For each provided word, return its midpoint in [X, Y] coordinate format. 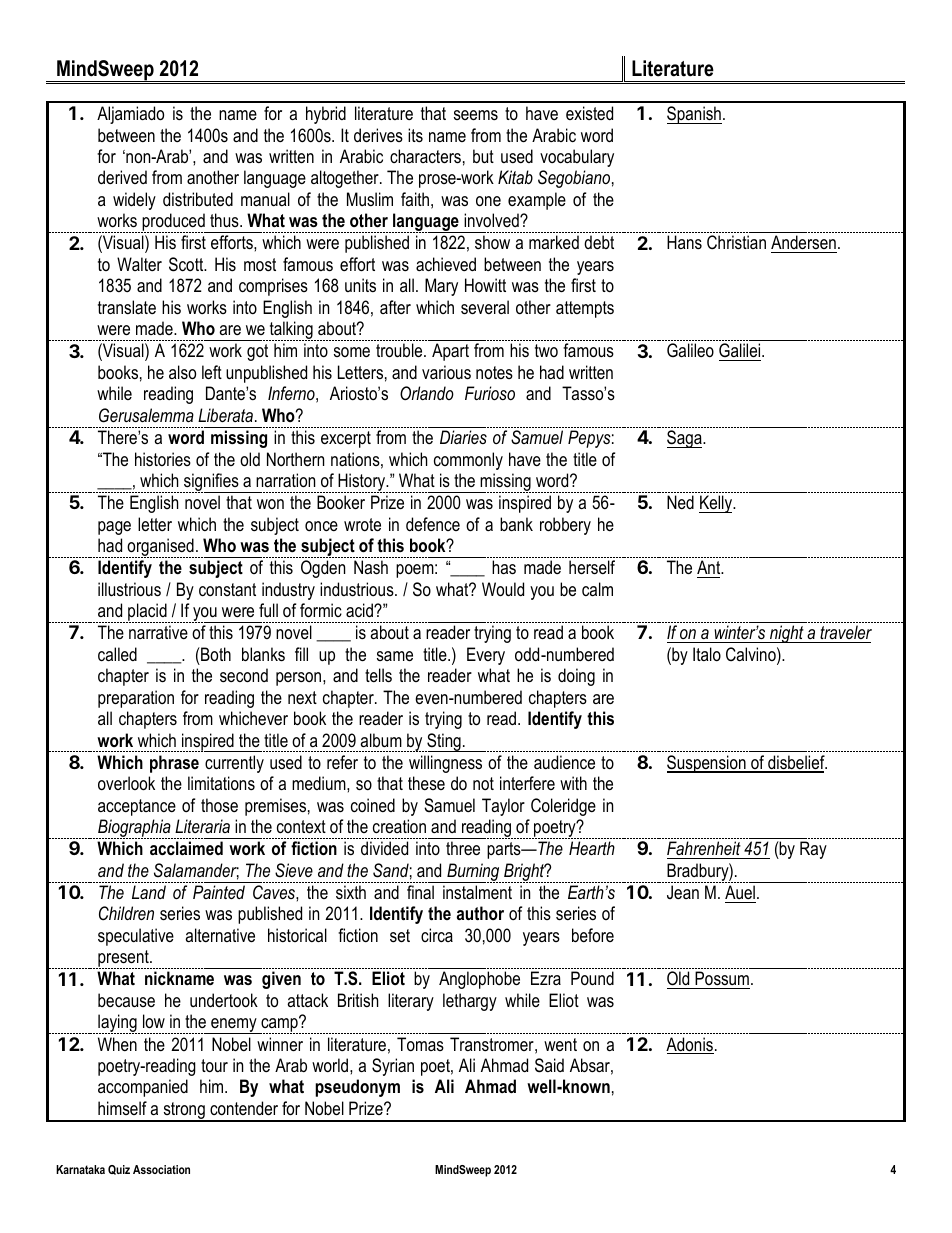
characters [425, 156]
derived [122, 177]
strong [184, 1112]
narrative [158, 632]
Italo [707, 654]
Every [486, 656]
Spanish [694, 115]
